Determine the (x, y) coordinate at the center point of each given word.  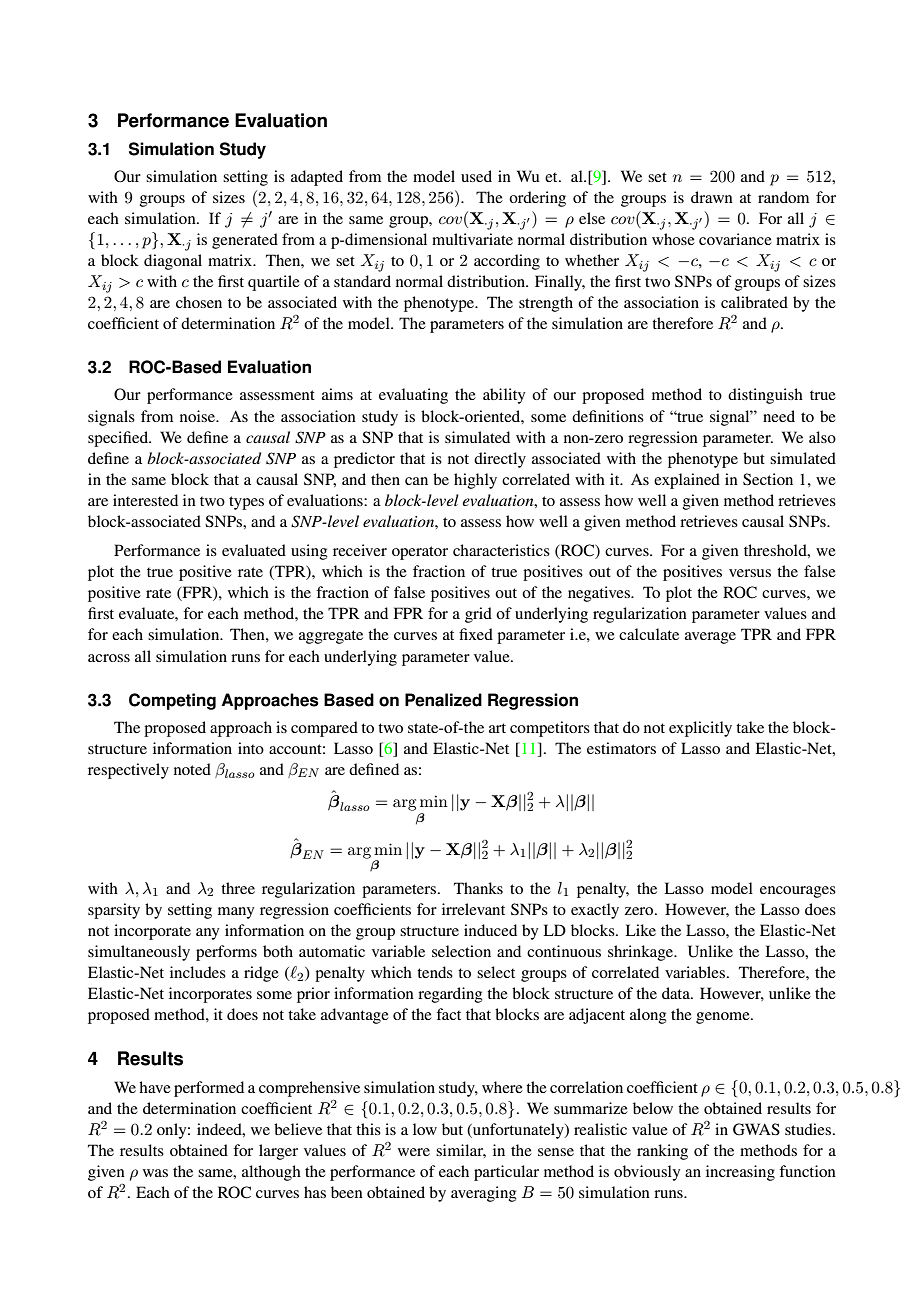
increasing (740, 1173)
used (476, 176)
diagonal (173, 262)
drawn (712, 197)
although (271, 1173)
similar (461, 1151)
